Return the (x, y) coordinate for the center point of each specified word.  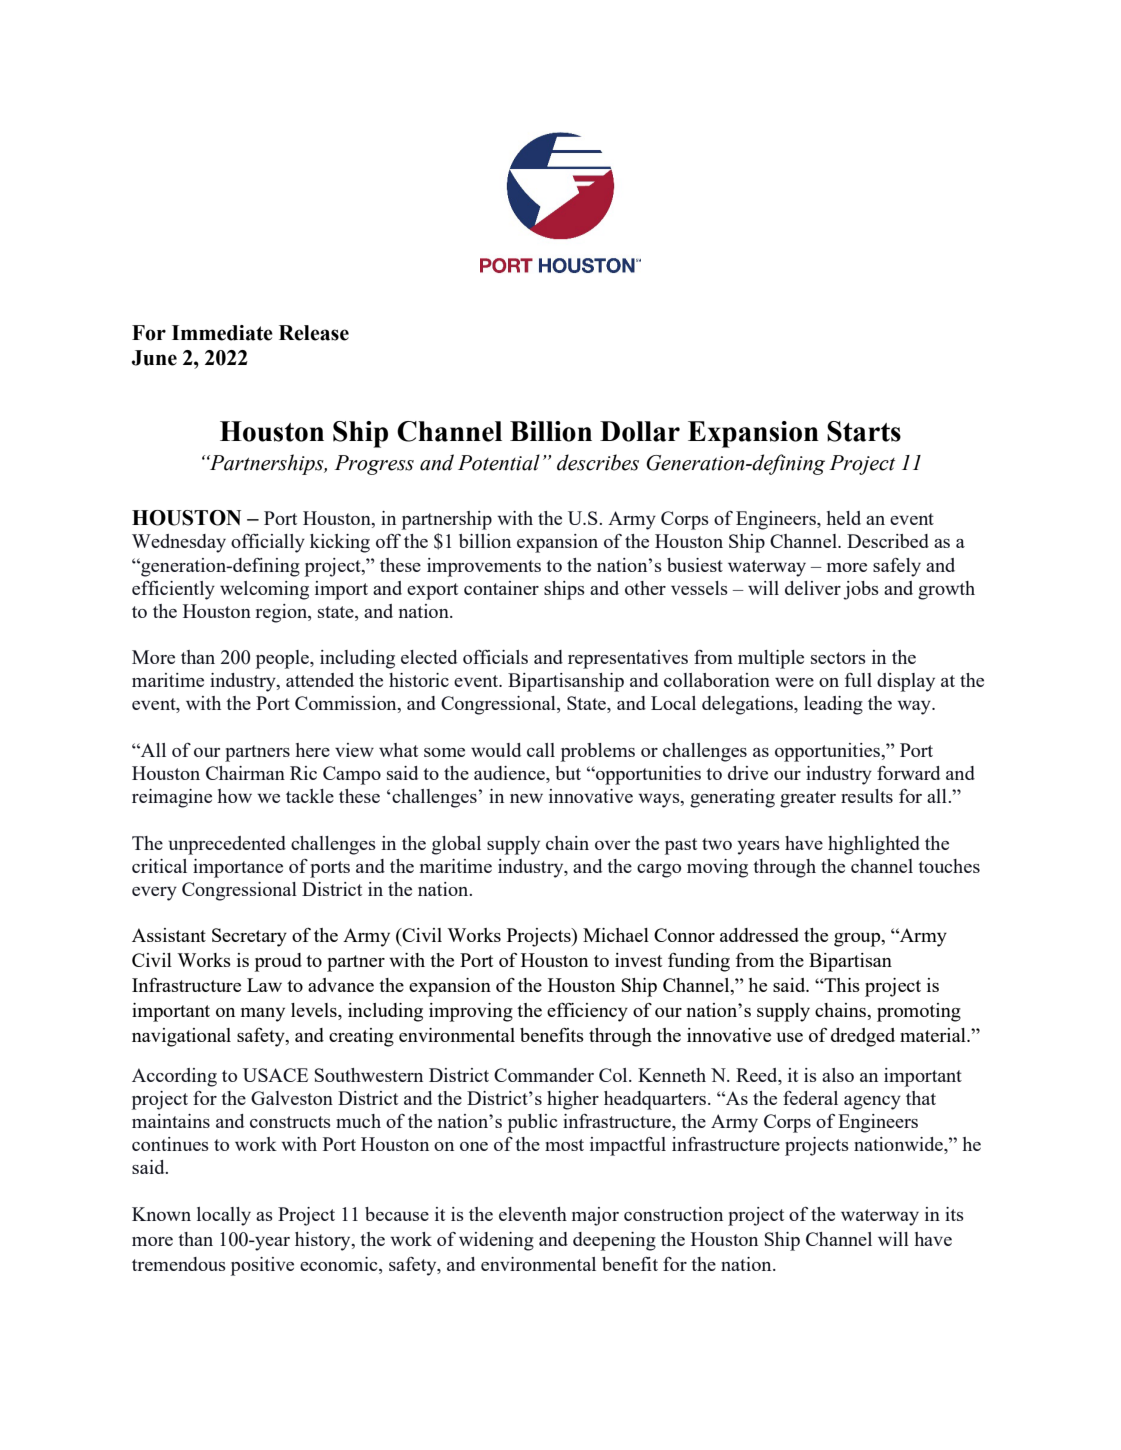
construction (673, 1214)
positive (262, 1266)
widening (496, 1241)
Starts (864, 431)
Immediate (222, 333)
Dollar (640, 431)
